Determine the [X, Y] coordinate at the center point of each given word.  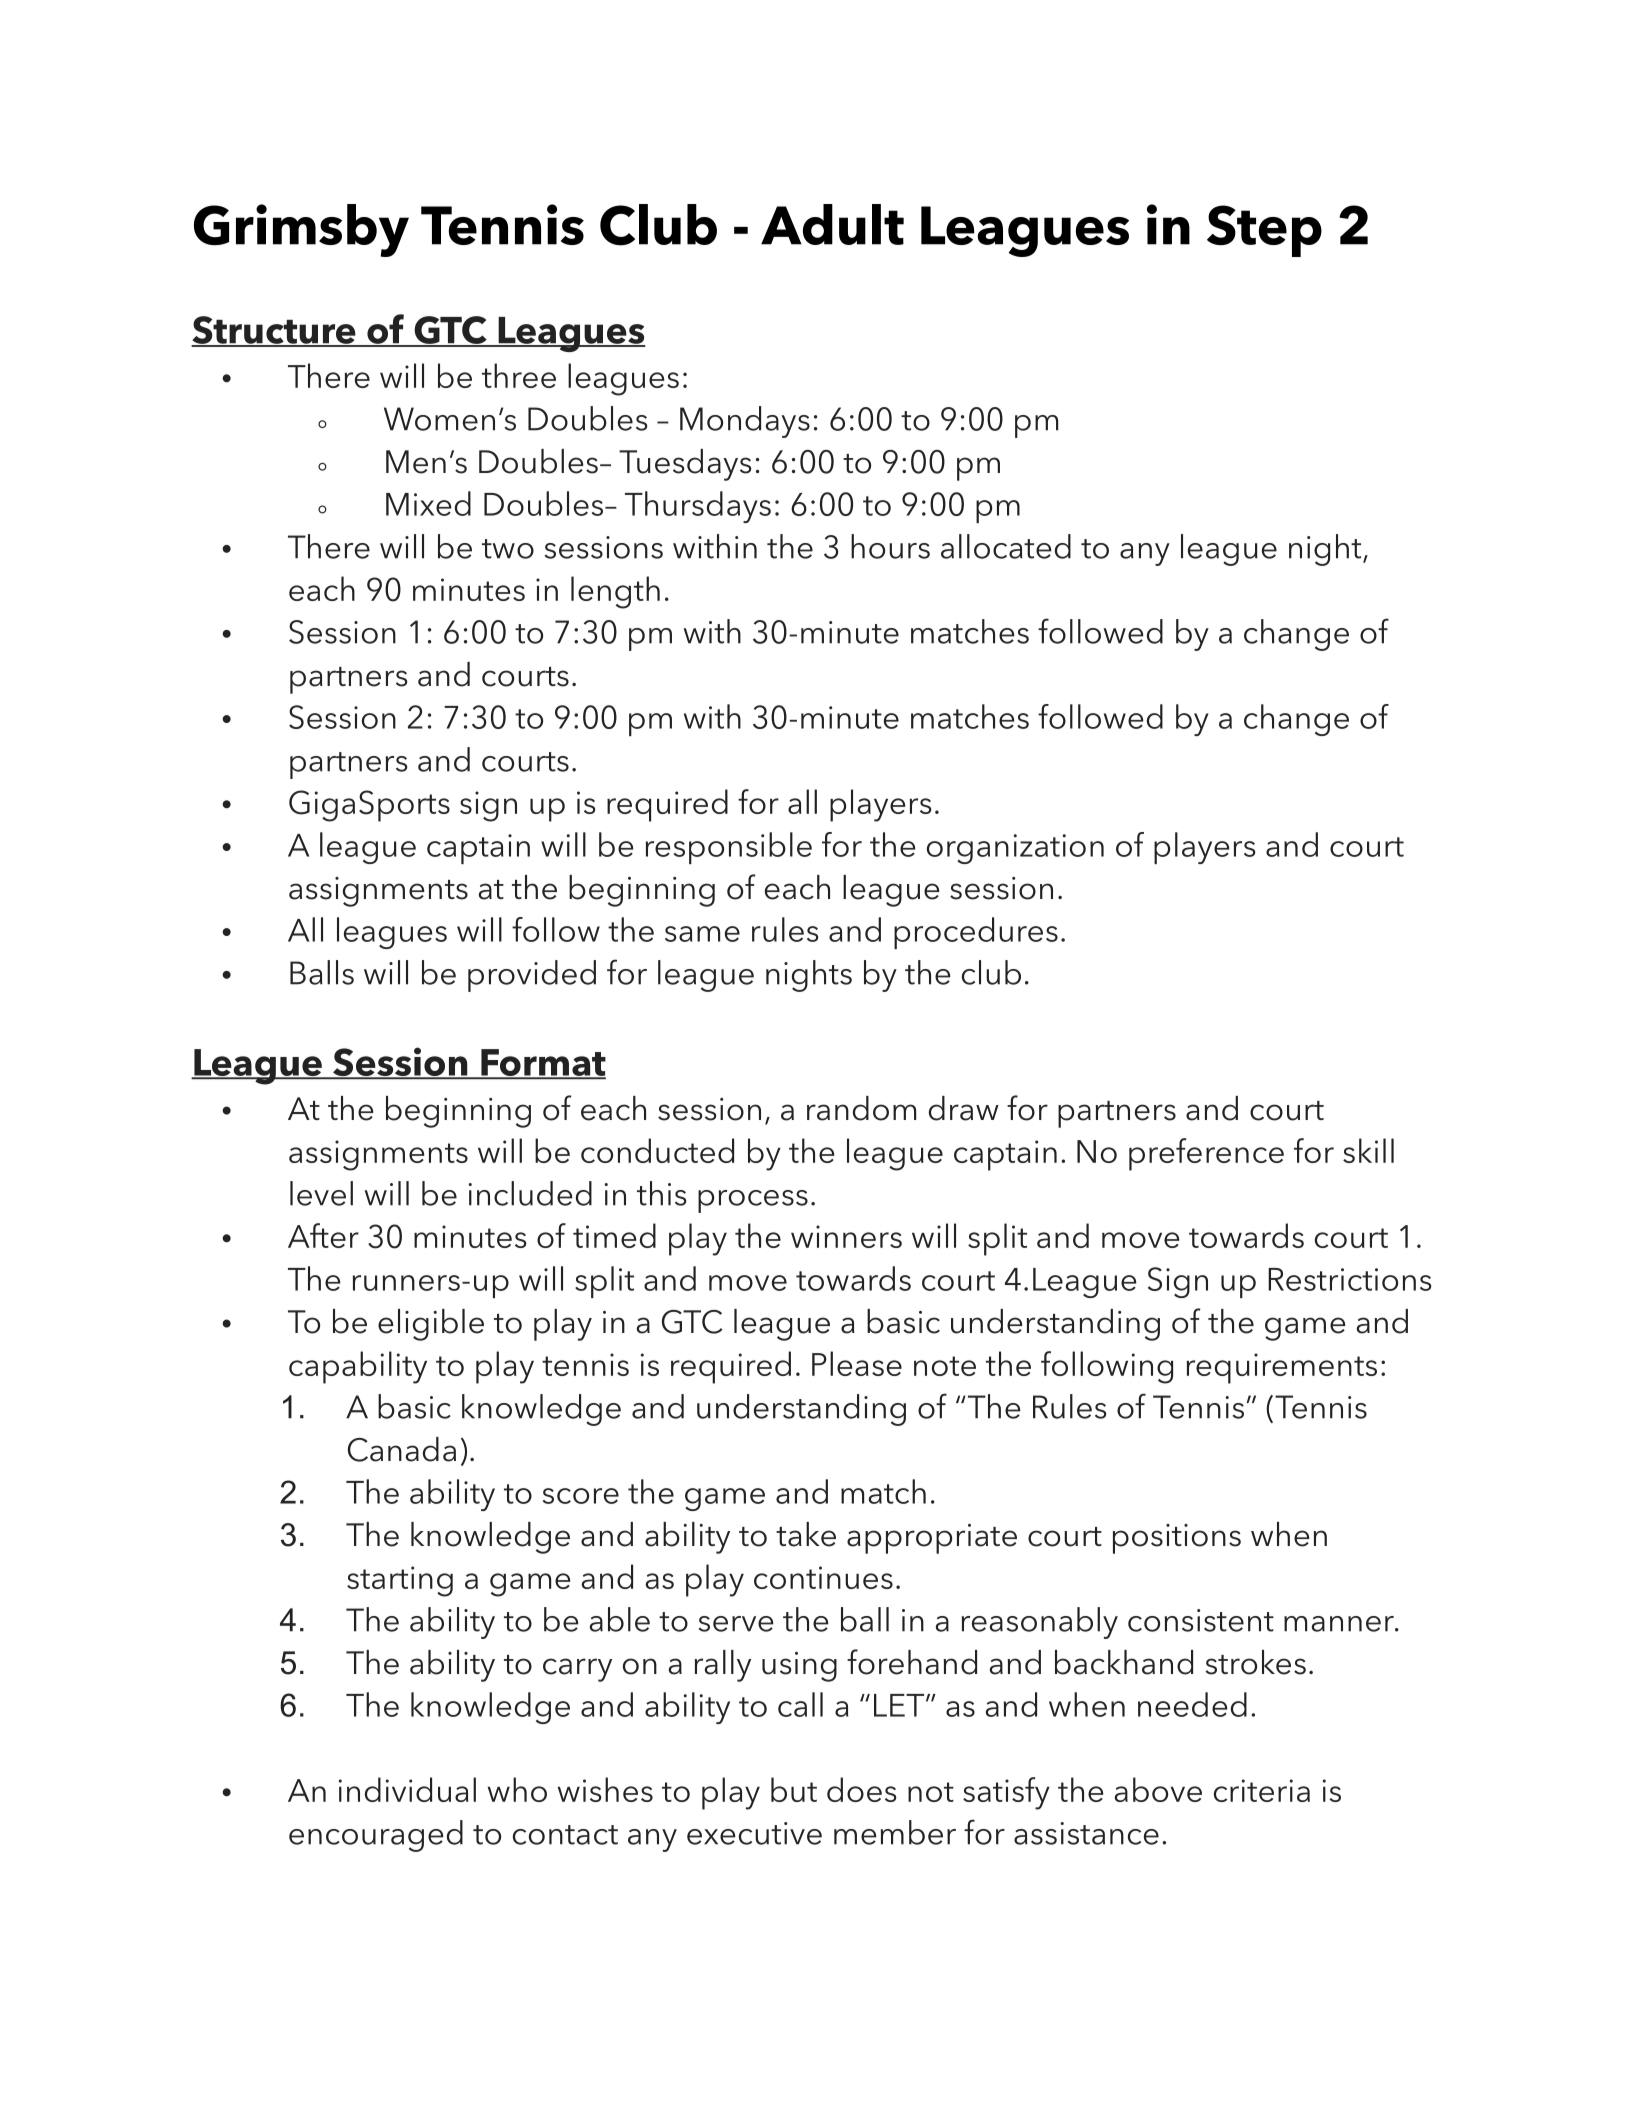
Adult [832, 224]
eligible [431, 1325]
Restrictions [1349, 1279]
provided [532, 976]
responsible [729, 848]
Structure [274, 331]
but [794, 1789]
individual [407, 1789]
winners [846, 1236]
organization [1015, 849]
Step [1264, 231]
